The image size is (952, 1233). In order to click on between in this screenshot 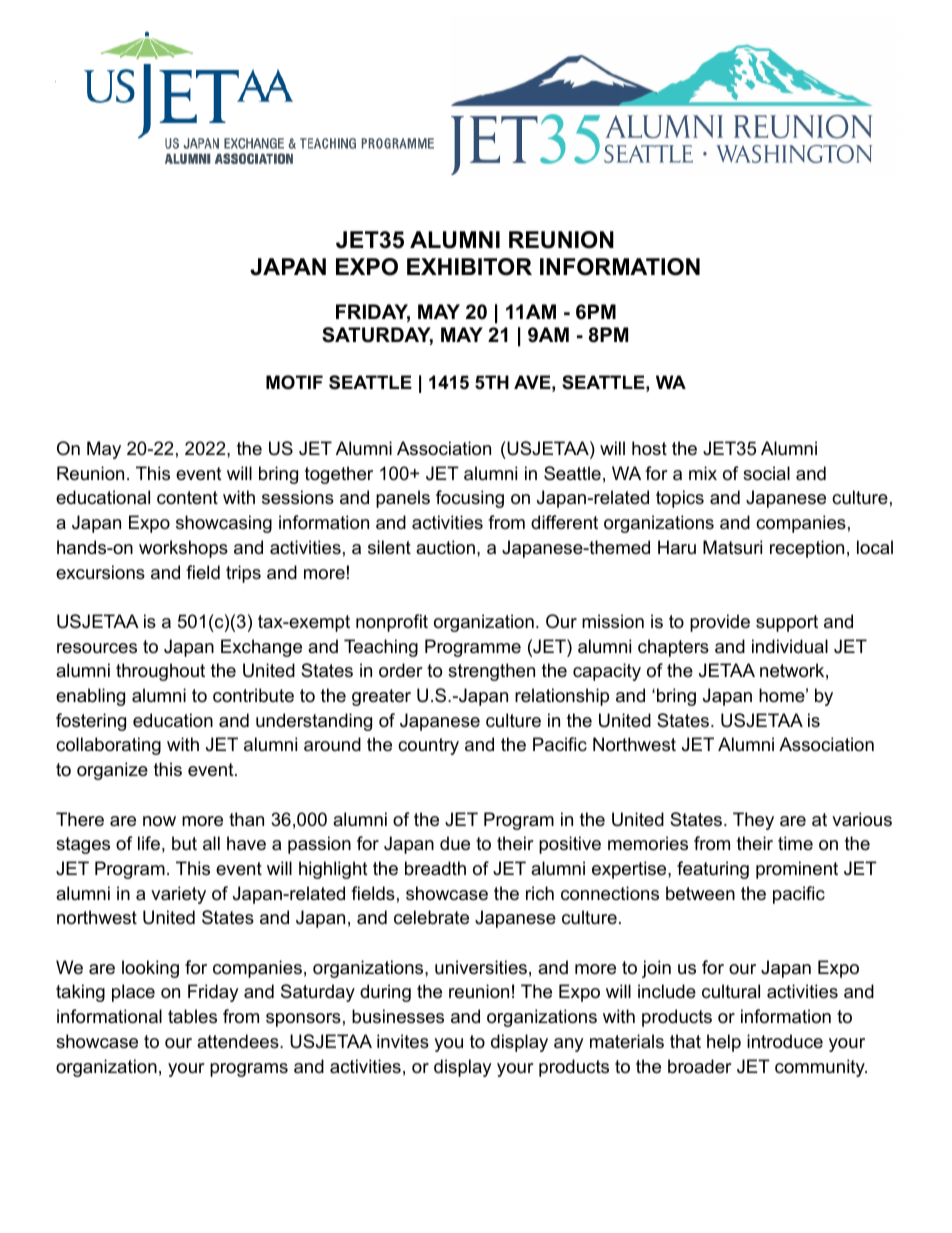, I will do `click(700, 893)`.
